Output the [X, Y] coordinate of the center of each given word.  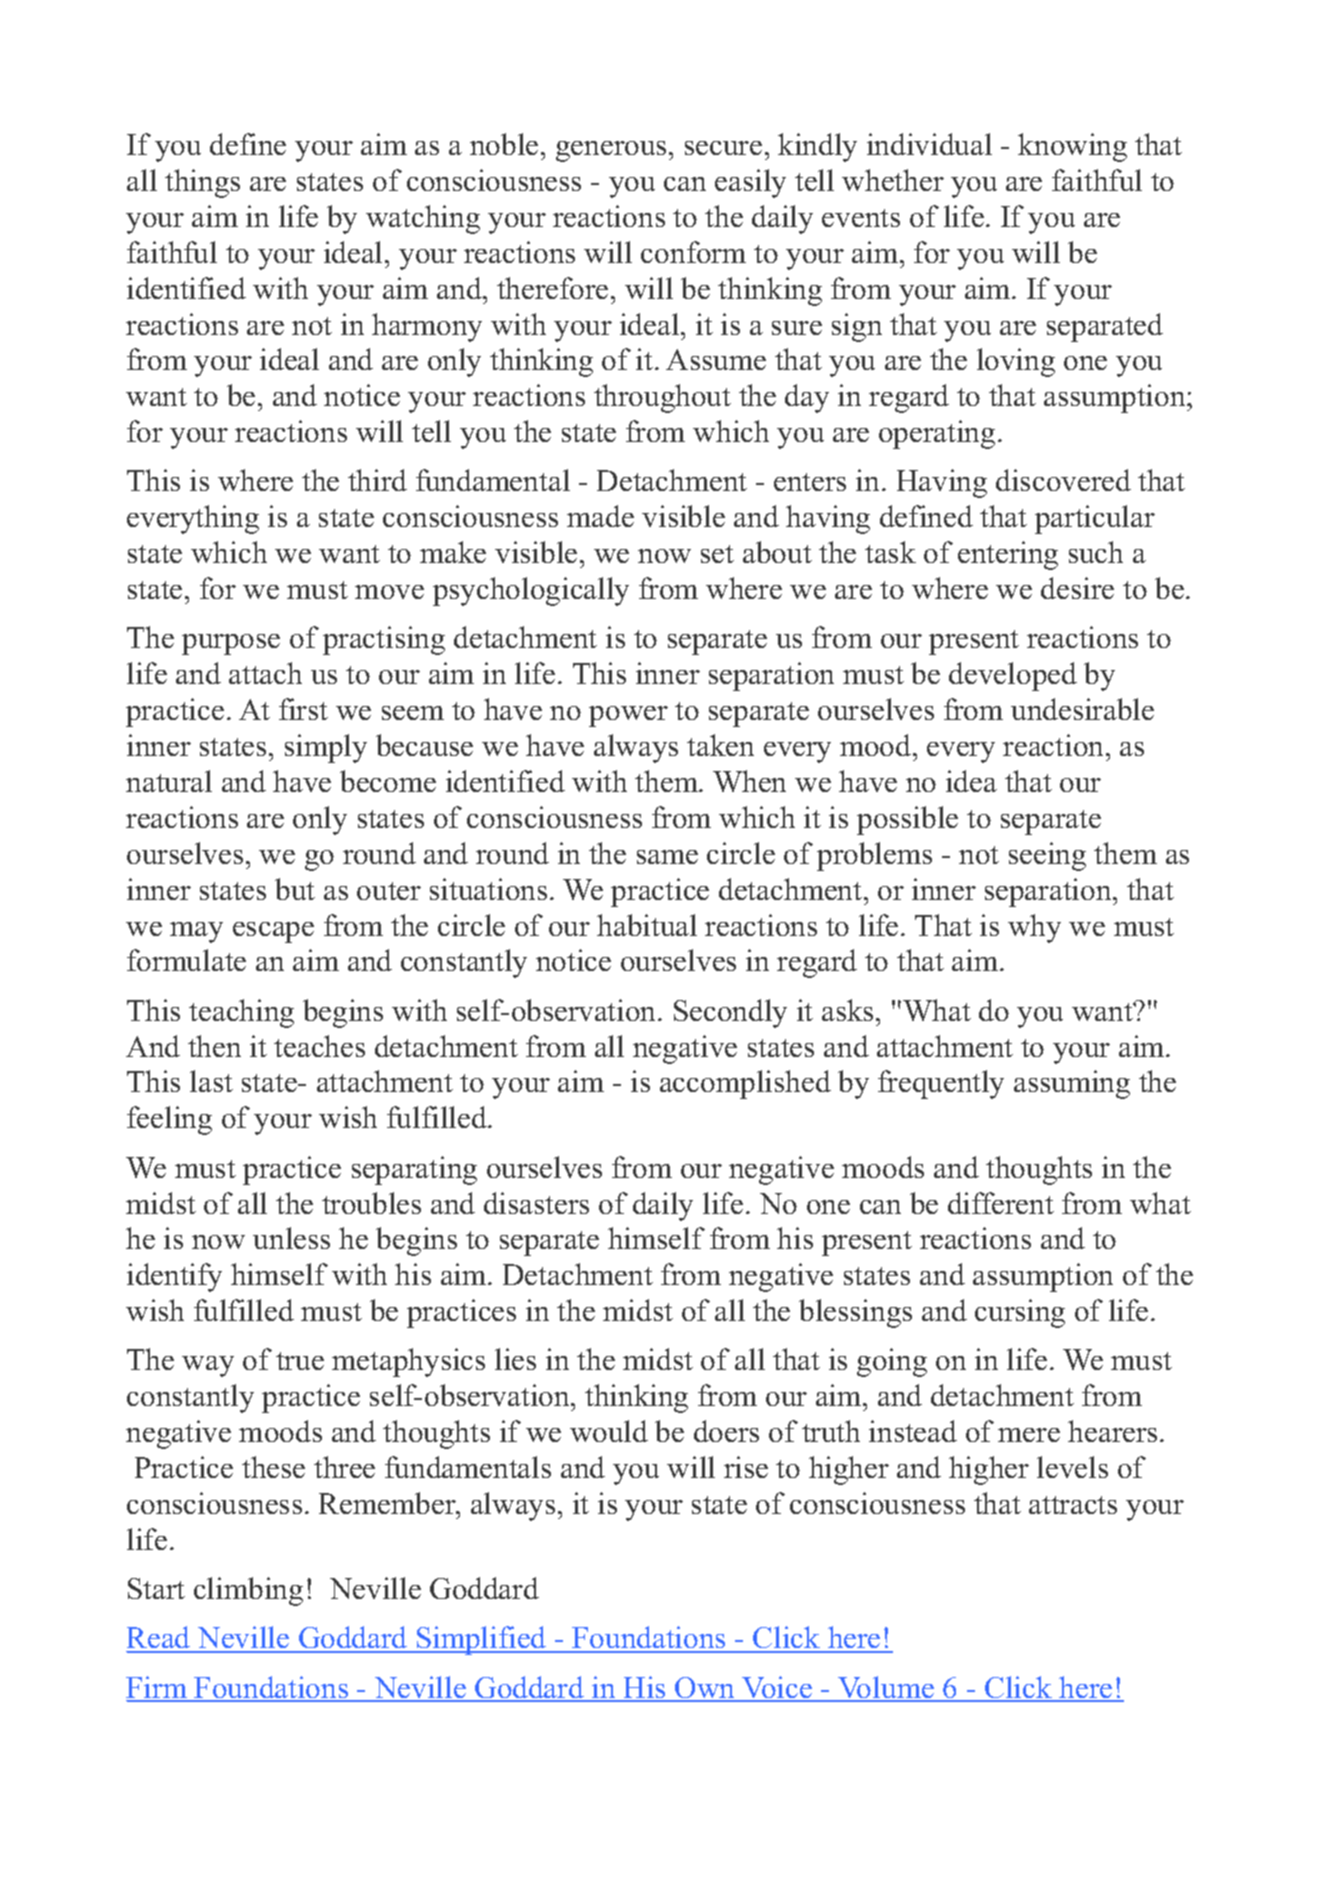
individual [929, 144]
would [609, 1431]
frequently [941, 1084]
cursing [1020, 1313]
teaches [319, 1046]
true [300, 1361]
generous [611, 151]
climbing [248, 1591]
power [628, 716]
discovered [1063, 480]
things [202, 183]
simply [326, 748]
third [377, 480]
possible [907, 820]
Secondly [730, 1013]
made [600, 516]
